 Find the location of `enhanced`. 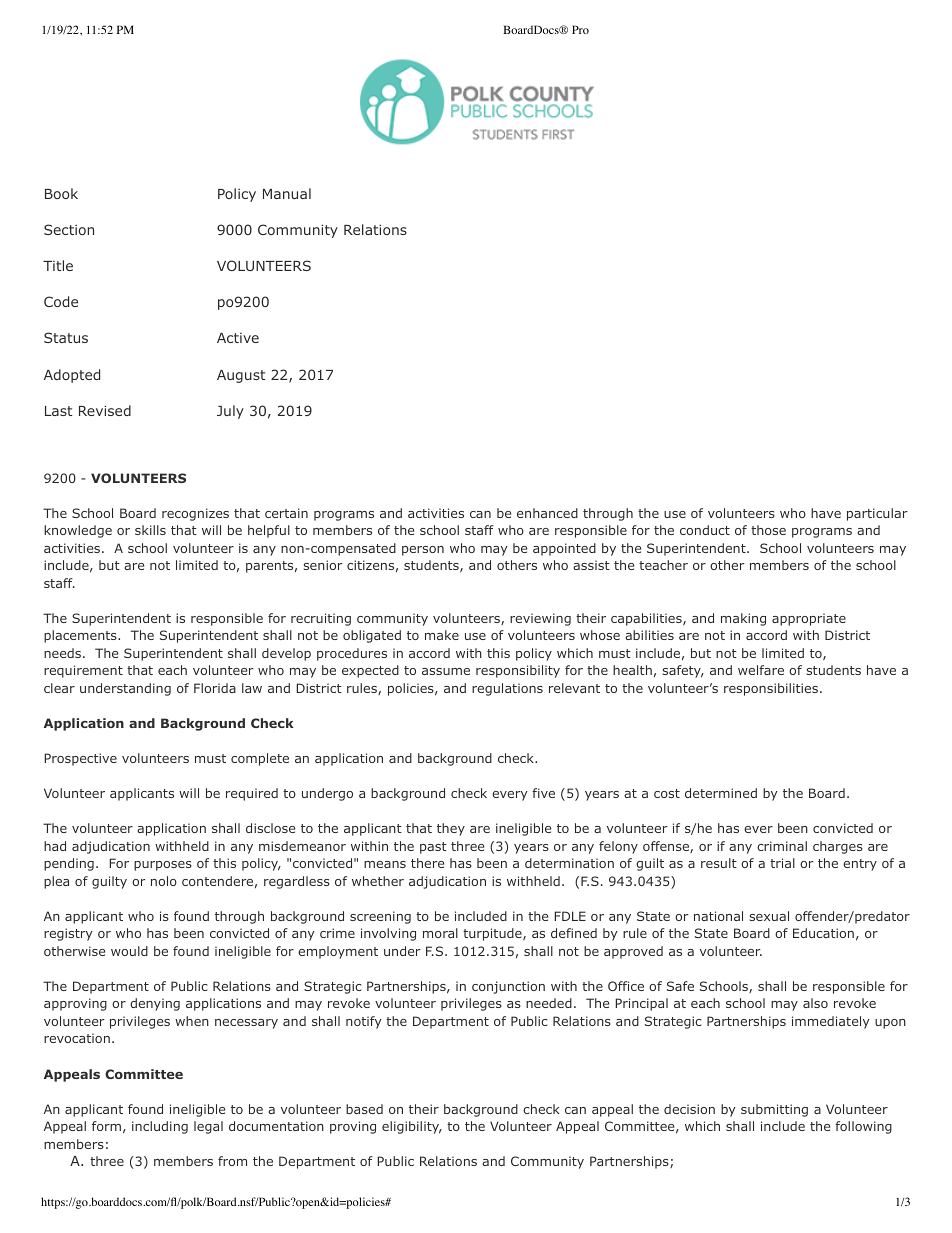

enhanced is located at coordinates (547, 513).
